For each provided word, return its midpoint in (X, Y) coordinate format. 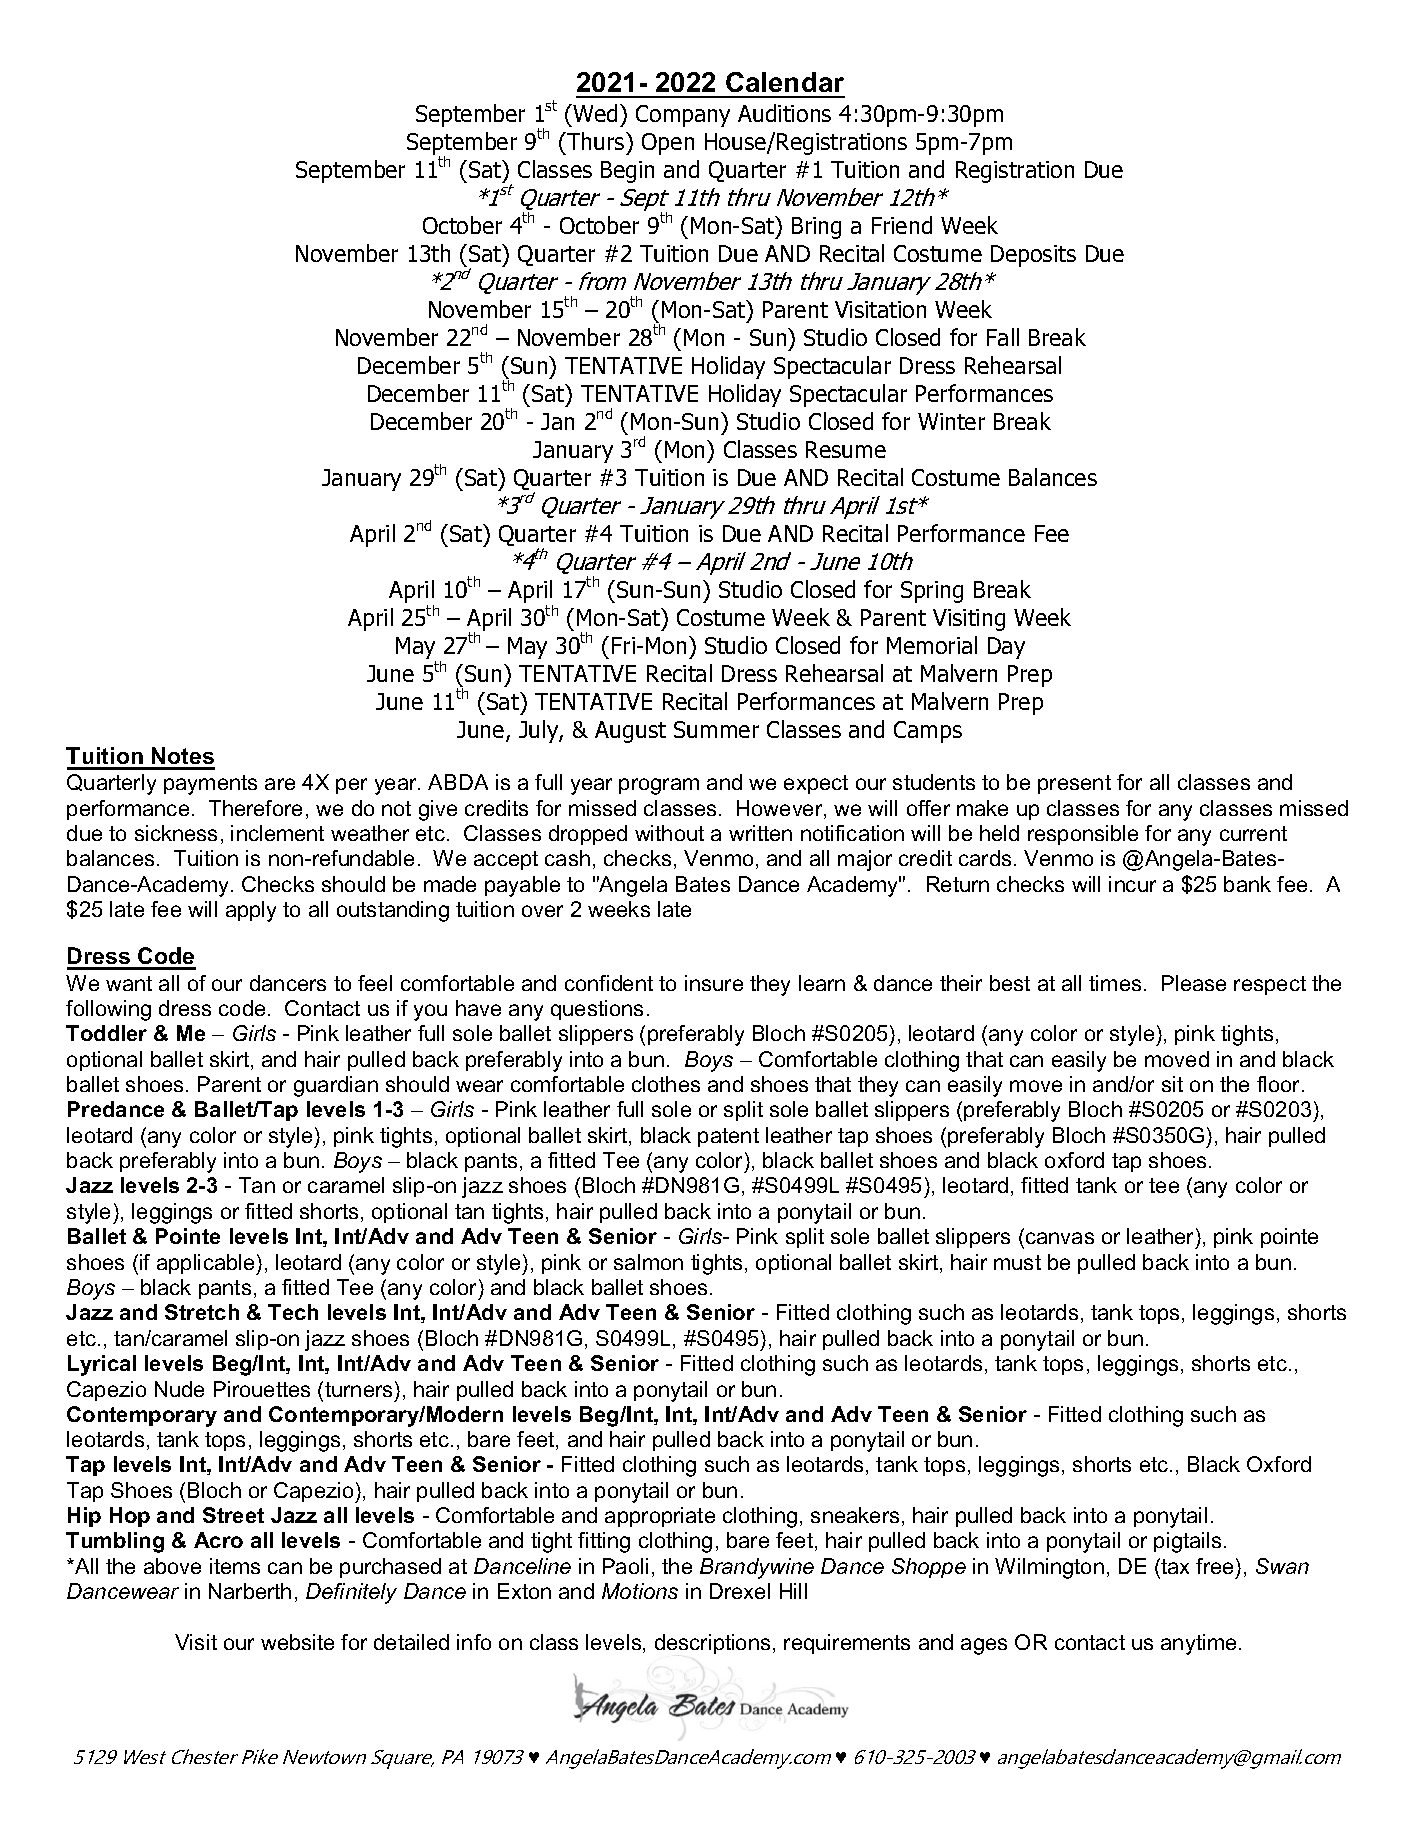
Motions (640, 1591)
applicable (207, 1264)
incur (1132, 884)
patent (728, 1137)
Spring (932, 592)
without (669, 833)
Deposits (1033, 256)
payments (210, 785)
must (1017, 1262)
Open (668, 144)
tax (1175, 1566)
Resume (846, 449)
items (235, 1566)
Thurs (596, 141)
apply (251, 911)
